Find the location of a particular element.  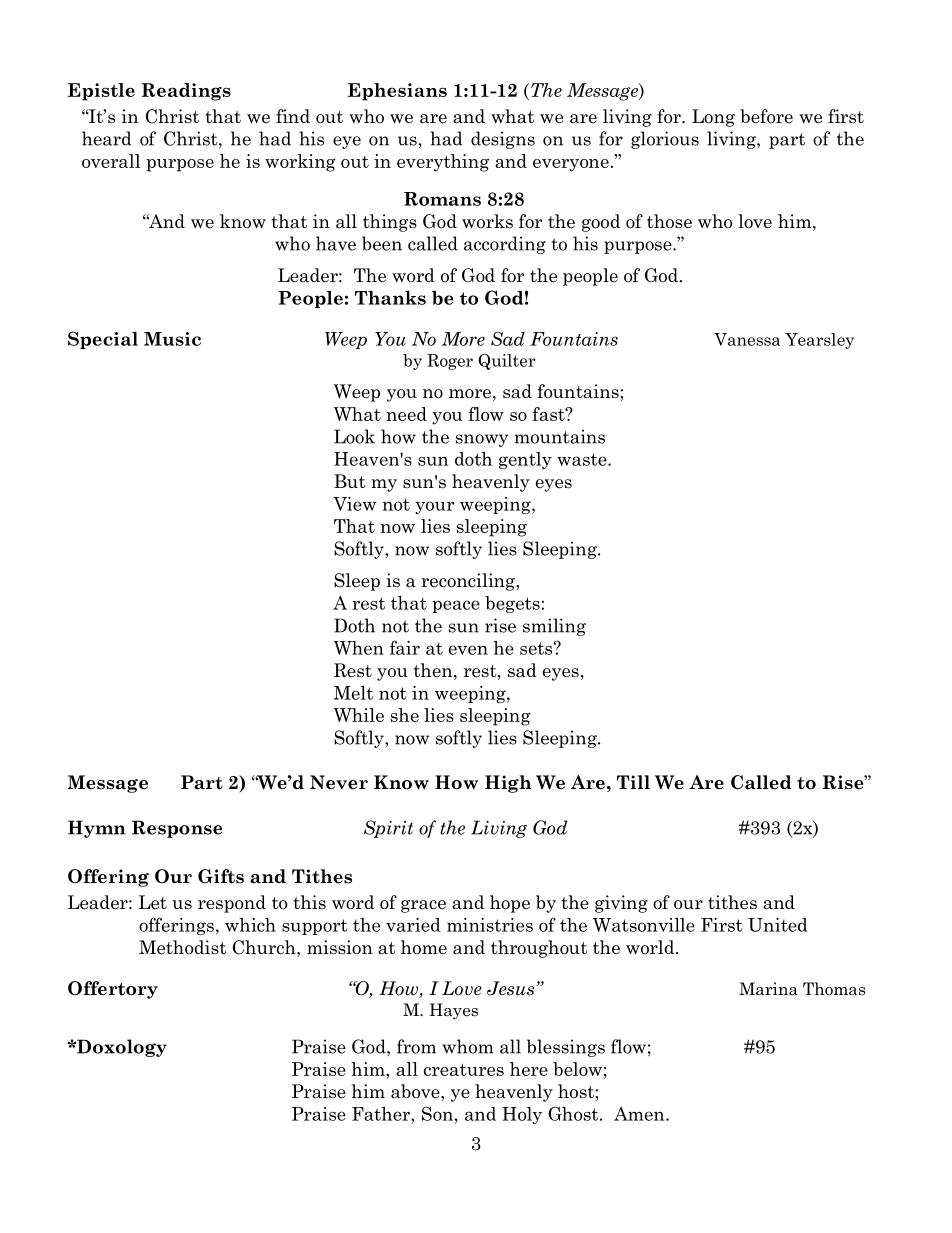

Readings is located at coordinates (186, 92).
